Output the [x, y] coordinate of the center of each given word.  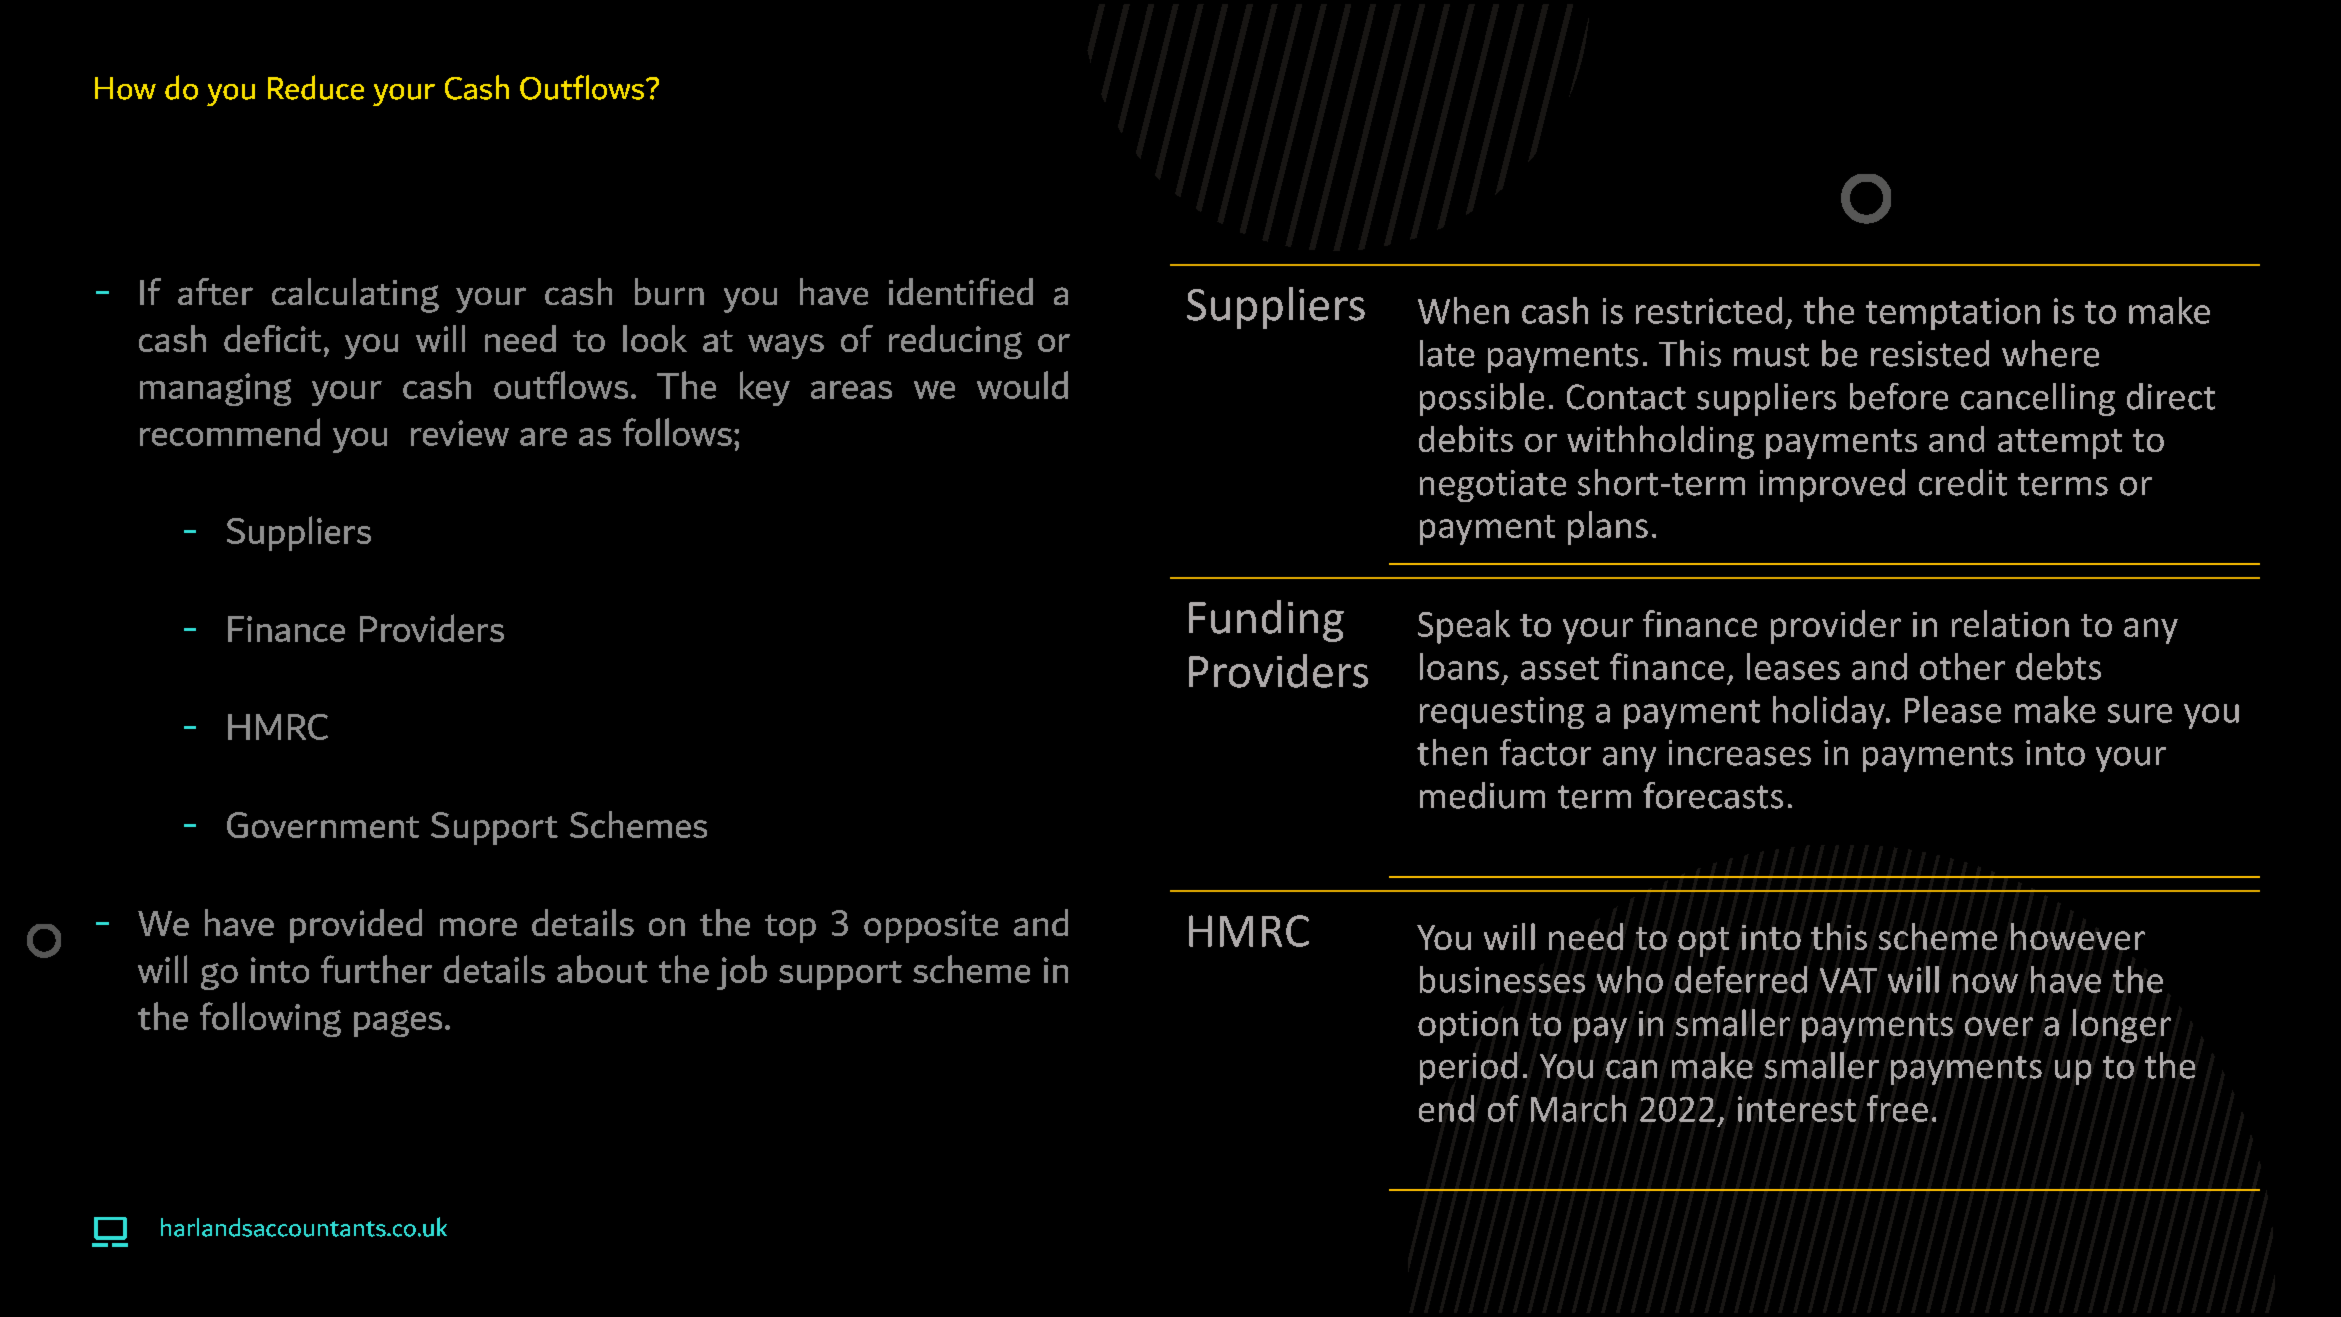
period [1468, 1068]
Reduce [316, 87]
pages [398, 1023]
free [1897, 1108]
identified [961, 291]
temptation [1953, 314]
